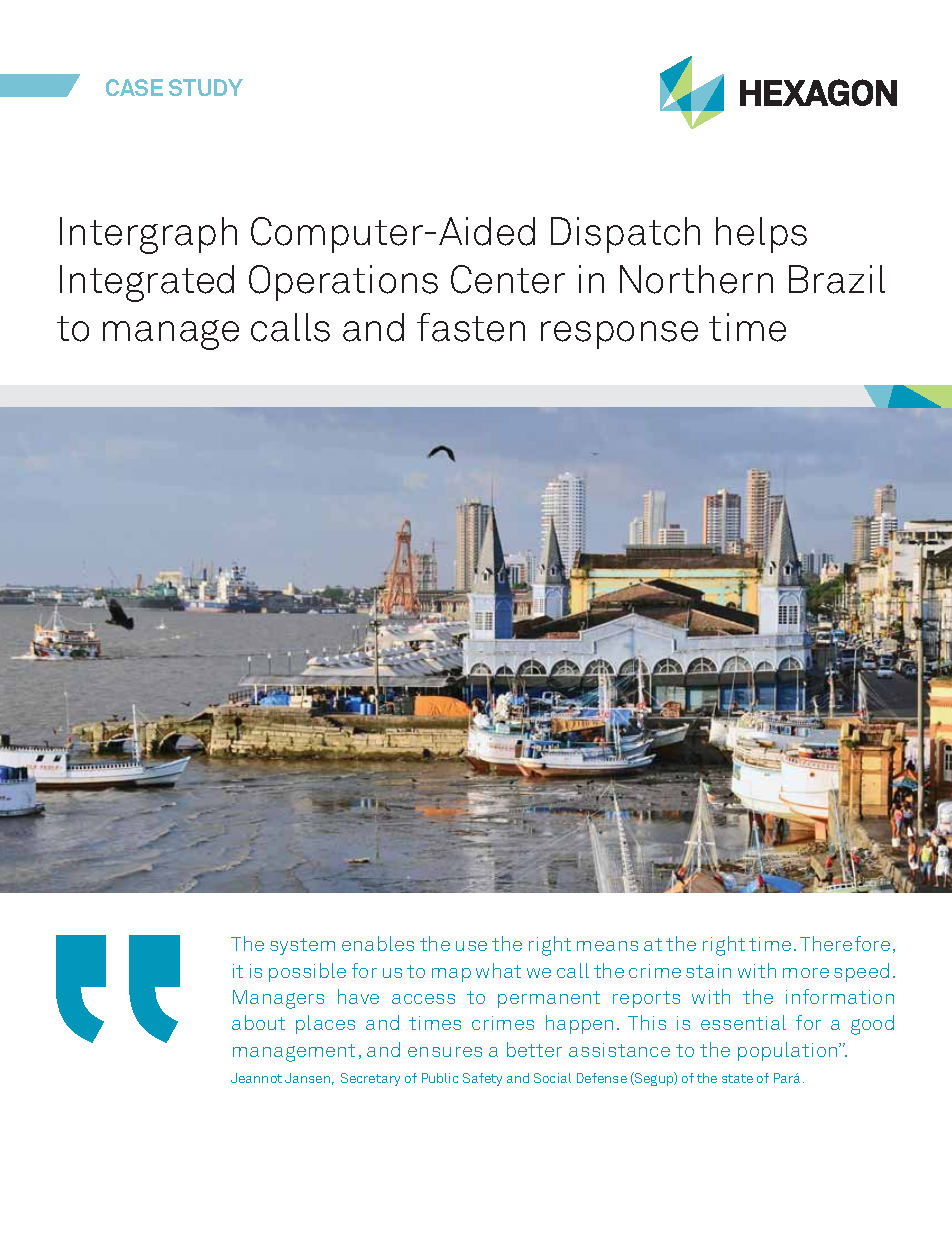  I want to click on use, so click(471, 946).
